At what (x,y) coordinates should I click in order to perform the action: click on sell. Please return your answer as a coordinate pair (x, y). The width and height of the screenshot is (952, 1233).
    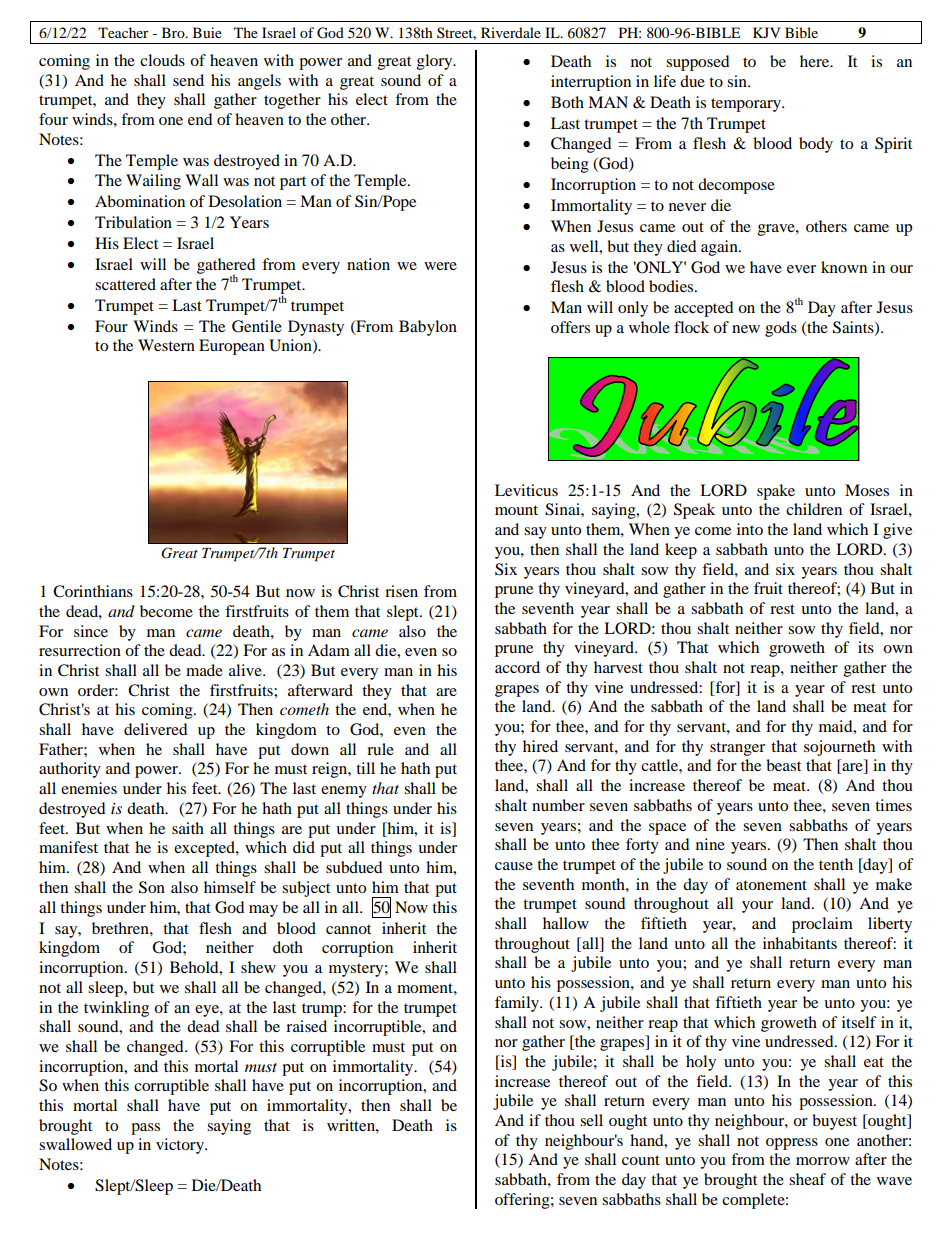
    Looking at the image, I should click on (591, 1120).
